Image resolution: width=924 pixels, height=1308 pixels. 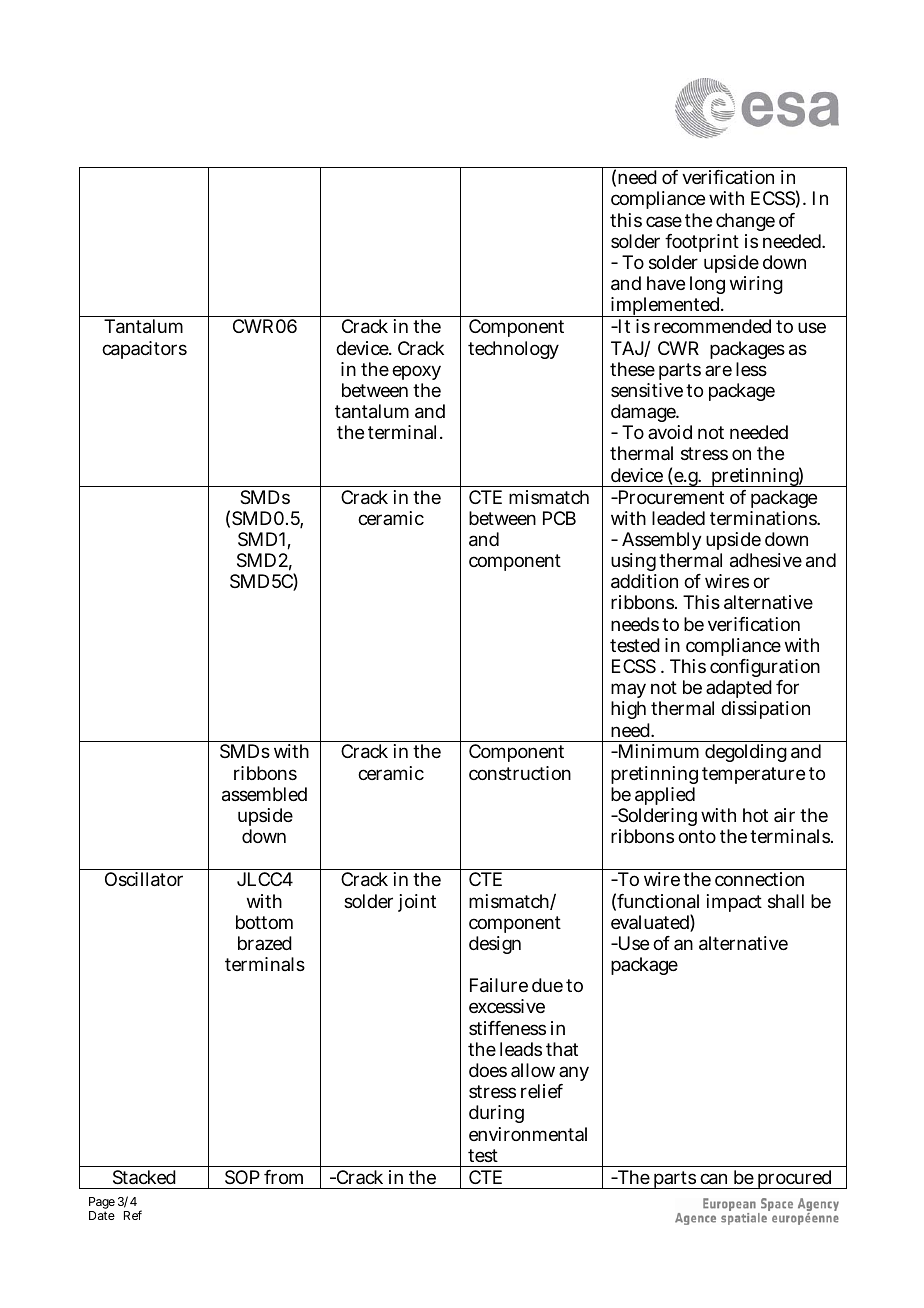 I want to click on design, so click(x=495, y=945).
